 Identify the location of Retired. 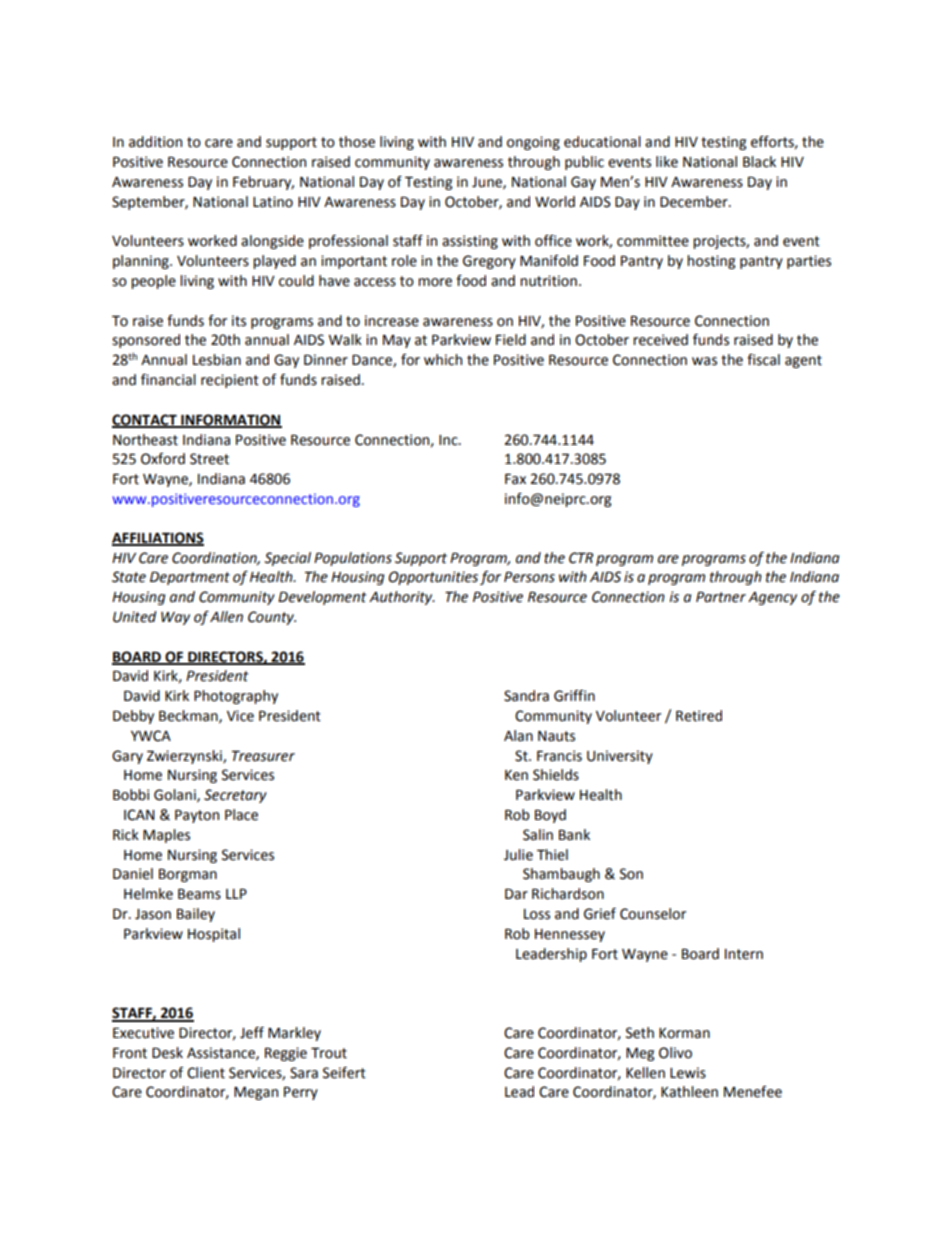
(699, 716).
